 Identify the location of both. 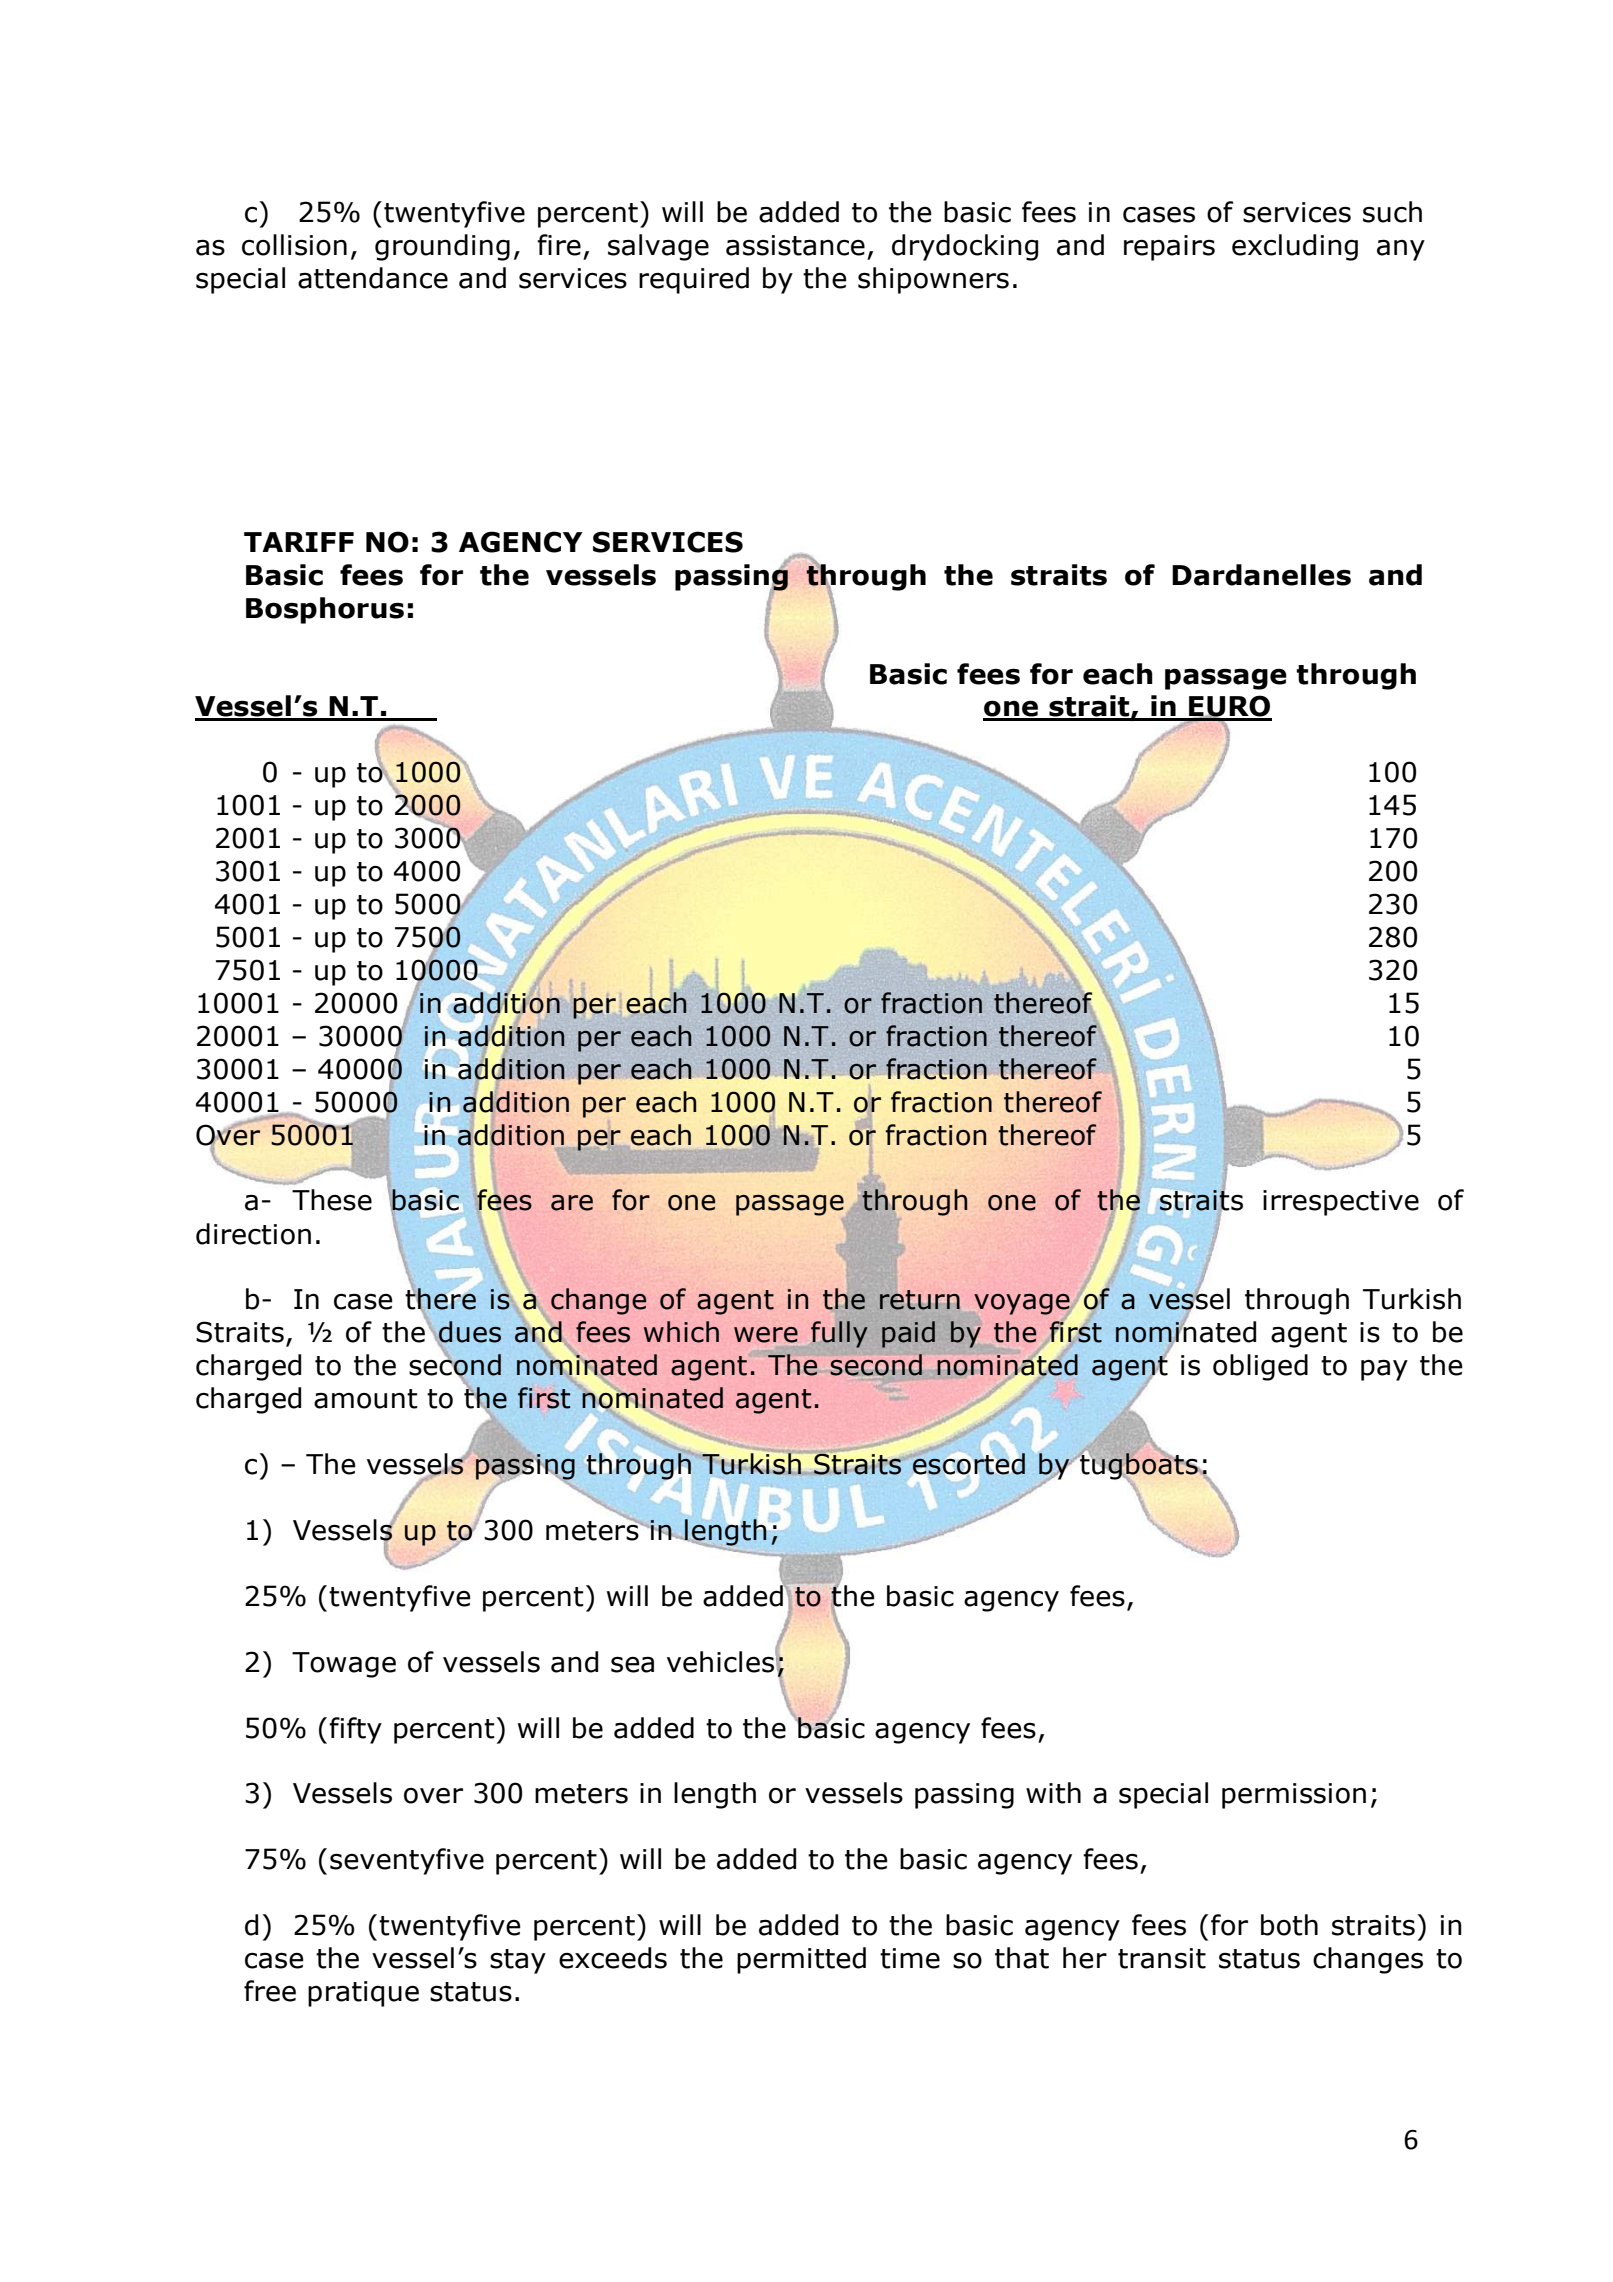
(1289, 1925).
